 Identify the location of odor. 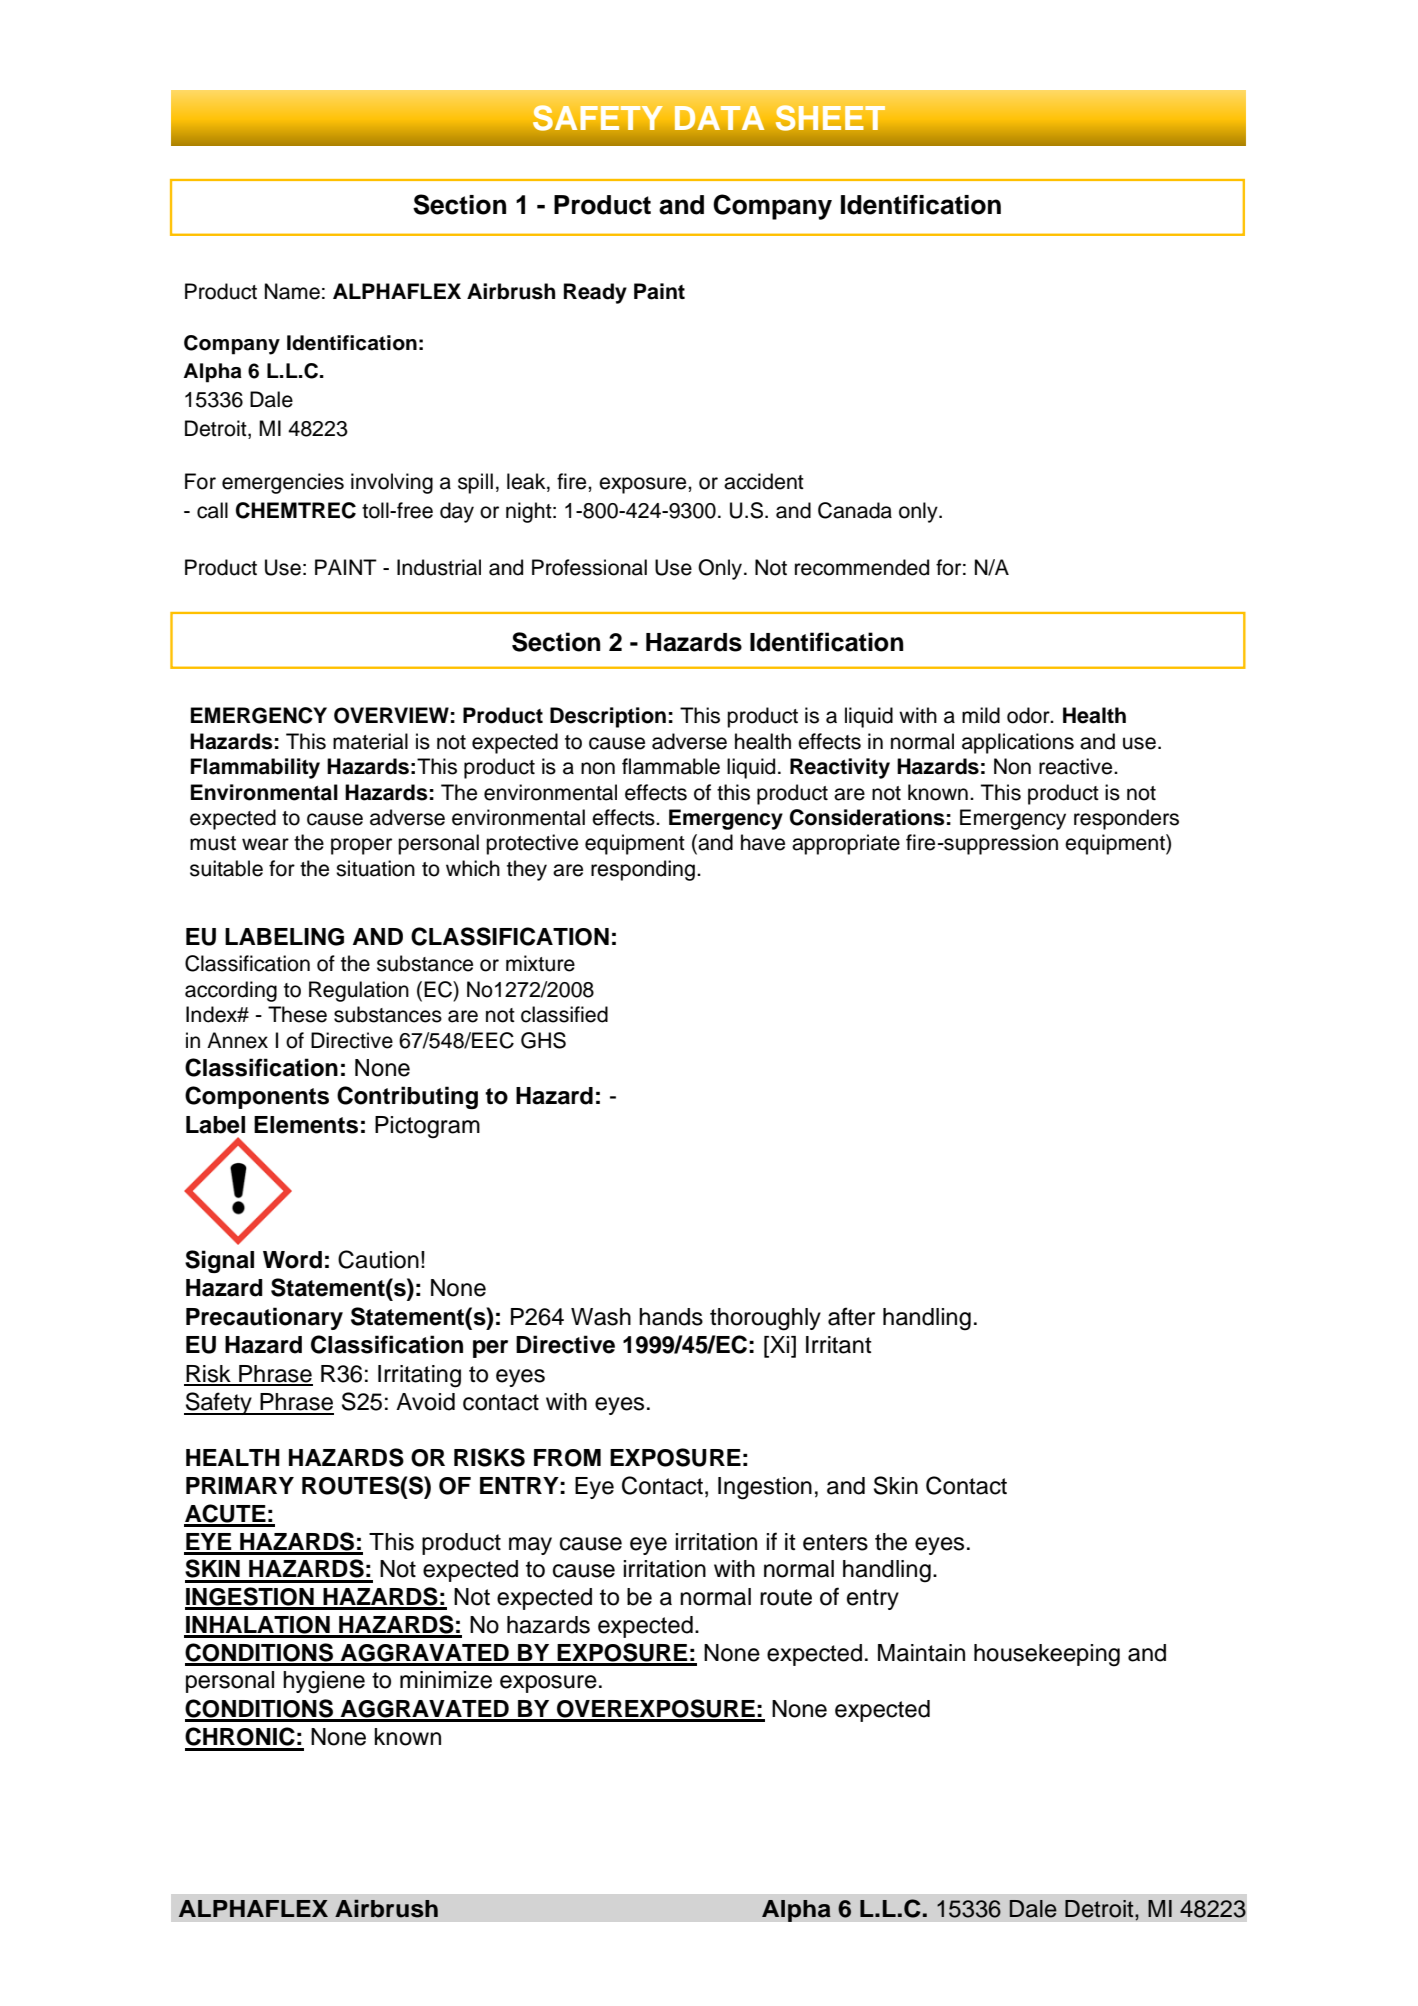
(1029, 715).
